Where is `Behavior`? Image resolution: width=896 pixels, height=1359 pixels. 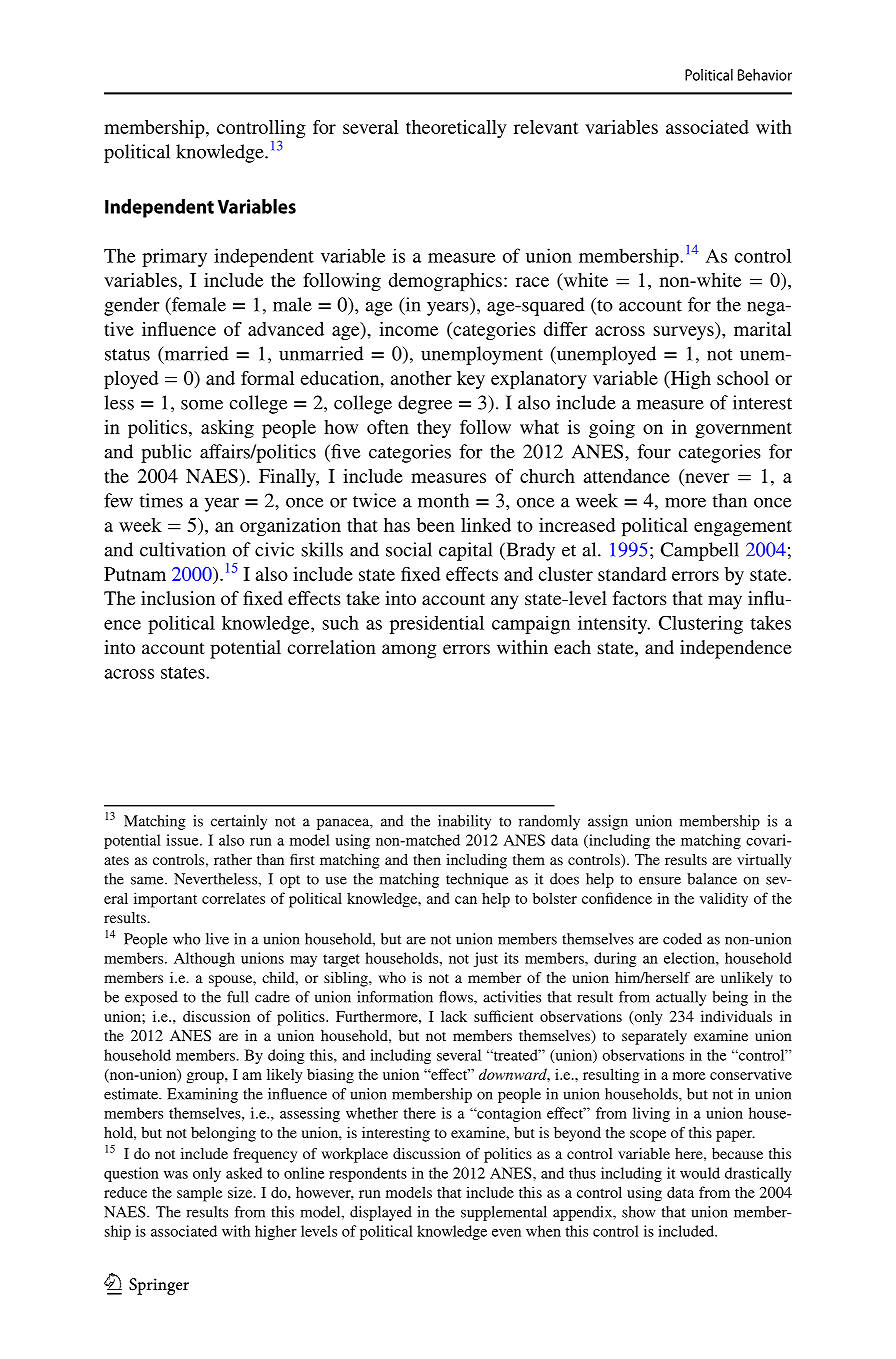
Behavior is located at coordinates (765, 75).
